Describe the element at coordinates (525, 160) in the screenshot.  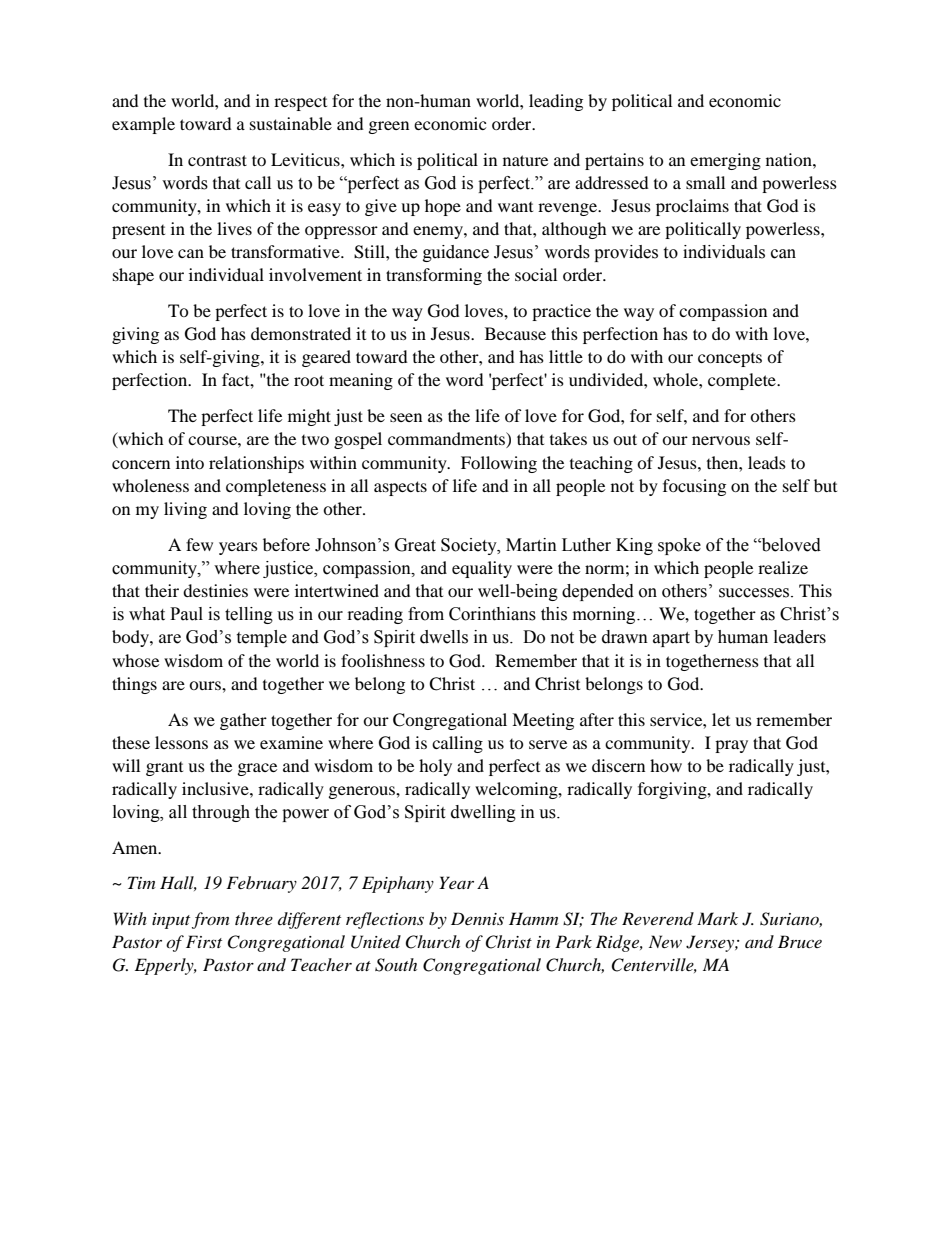
I see `nature` at that location.
